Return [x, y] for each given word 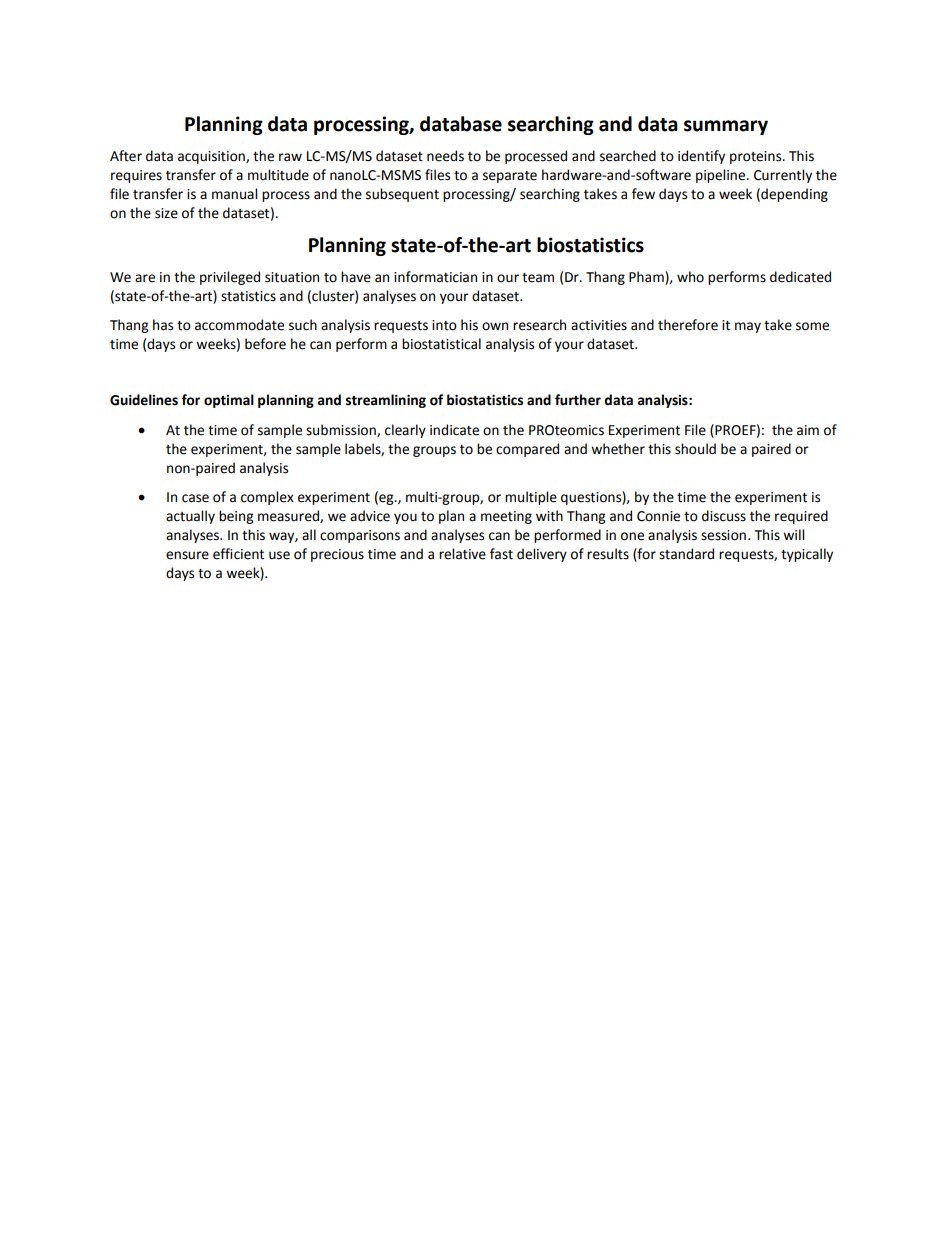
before [265, 344]
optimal [229, 401]
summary [726, 127]
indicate [454, 430]
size [166, 213]
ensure [187, 555]
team [538, 278]
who [690, 277]
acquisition [212, 157]
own [495, 326]
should [695, 449]
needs [445, 156]
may [748, 327]
